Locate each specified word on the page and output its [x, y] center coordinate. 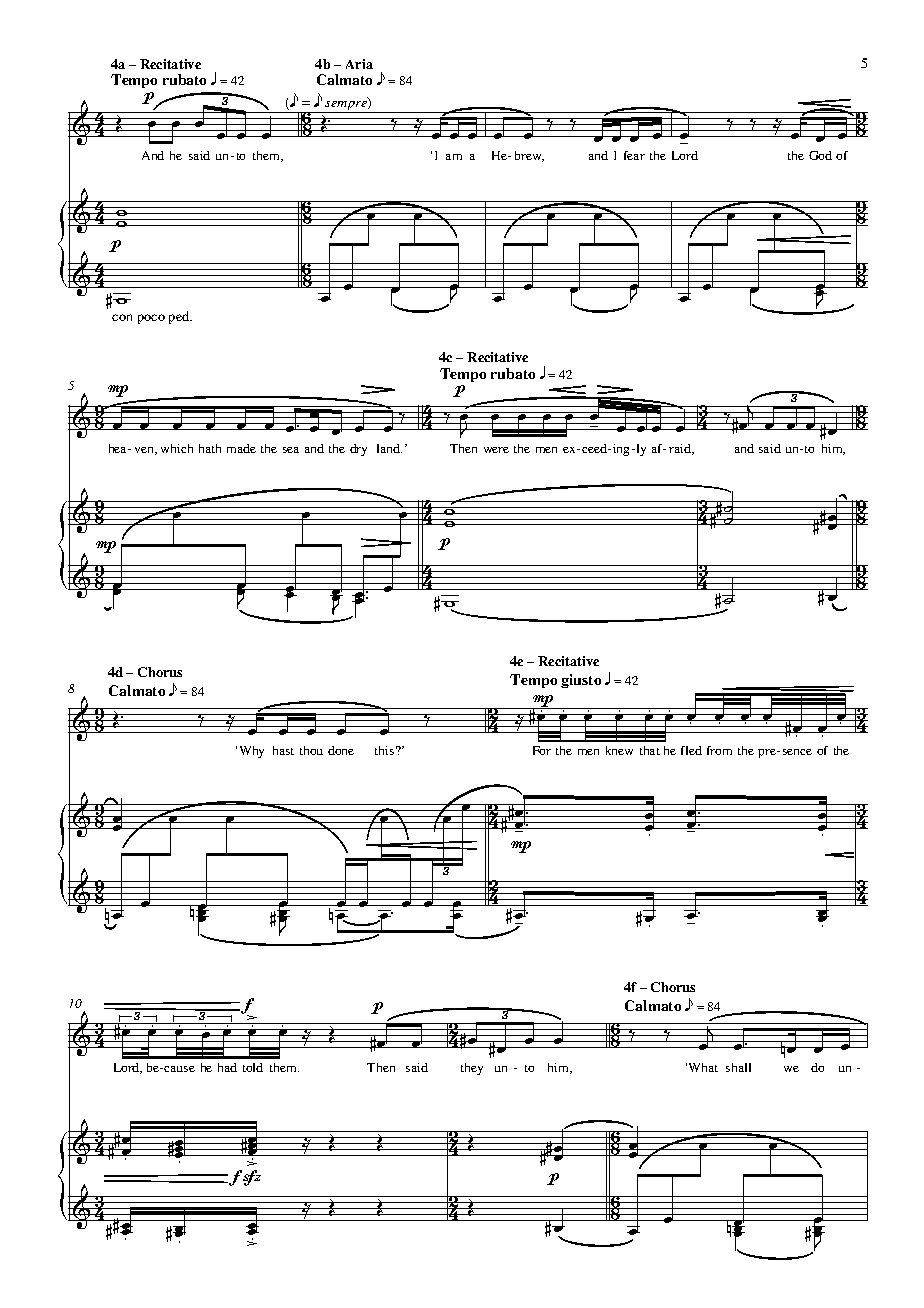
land [389, 448]
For [542, 750]
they [472, 1069]
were [496, 450]
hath [210, 448]
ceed [596, 448]
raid [681, 449]
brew [529, 156]
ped [180, 317]
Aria [359, 64]
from [719, 750]
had [227, 1067]
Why [252, 752]
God [820, 155]
